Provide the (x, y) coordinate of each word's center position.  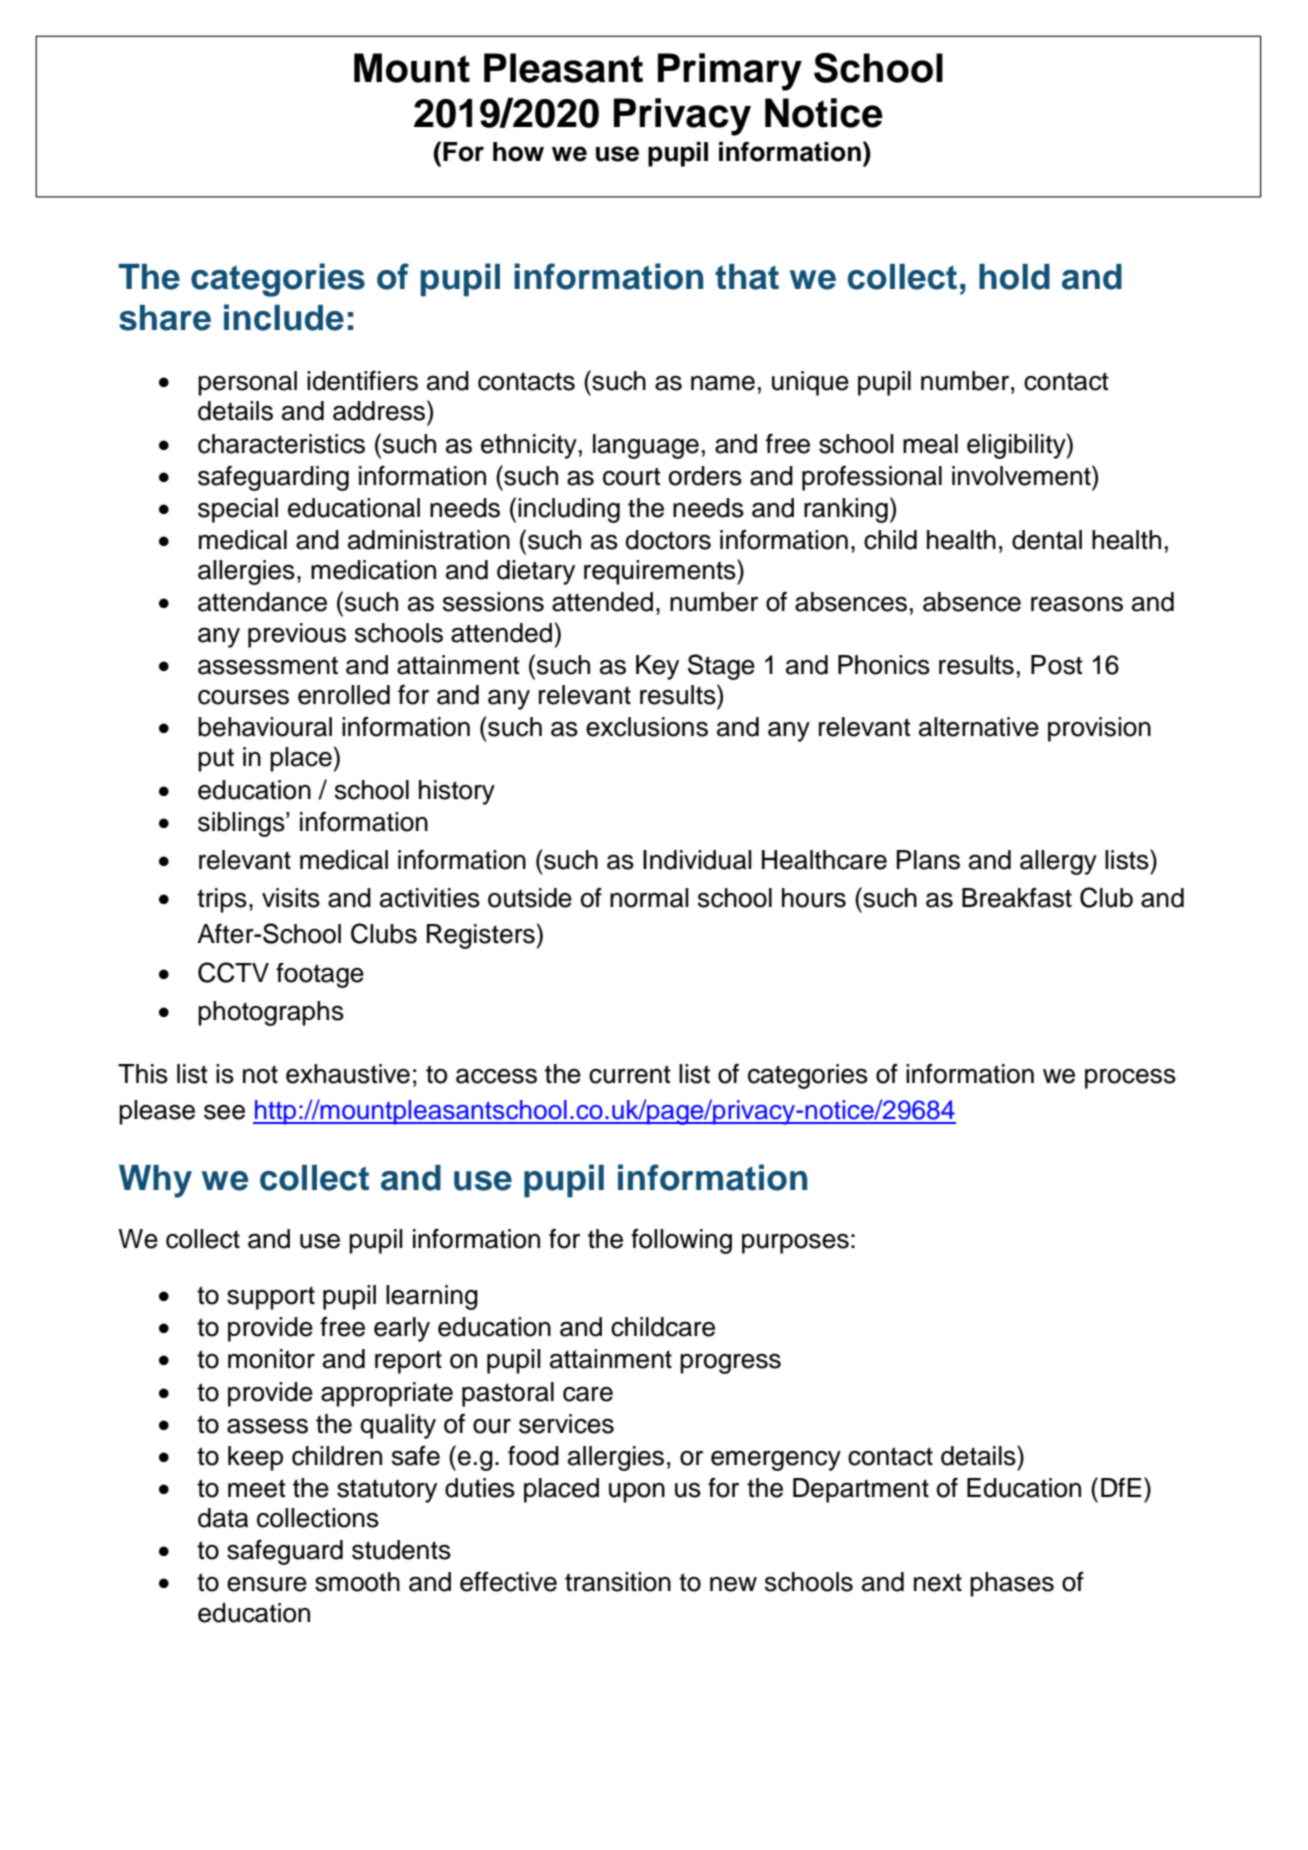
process (1130, 1079)
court (632, 476)
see (224, 1112)
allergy (1058, 862)
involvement (1022, 475)
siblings (242, 824)
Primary (730, 72)
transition (618, 1582)
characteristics (281, 444)
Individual (697, 860)
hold (1014, 277)
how (518, 152)
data (223, 1518)
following (681, 1241)
